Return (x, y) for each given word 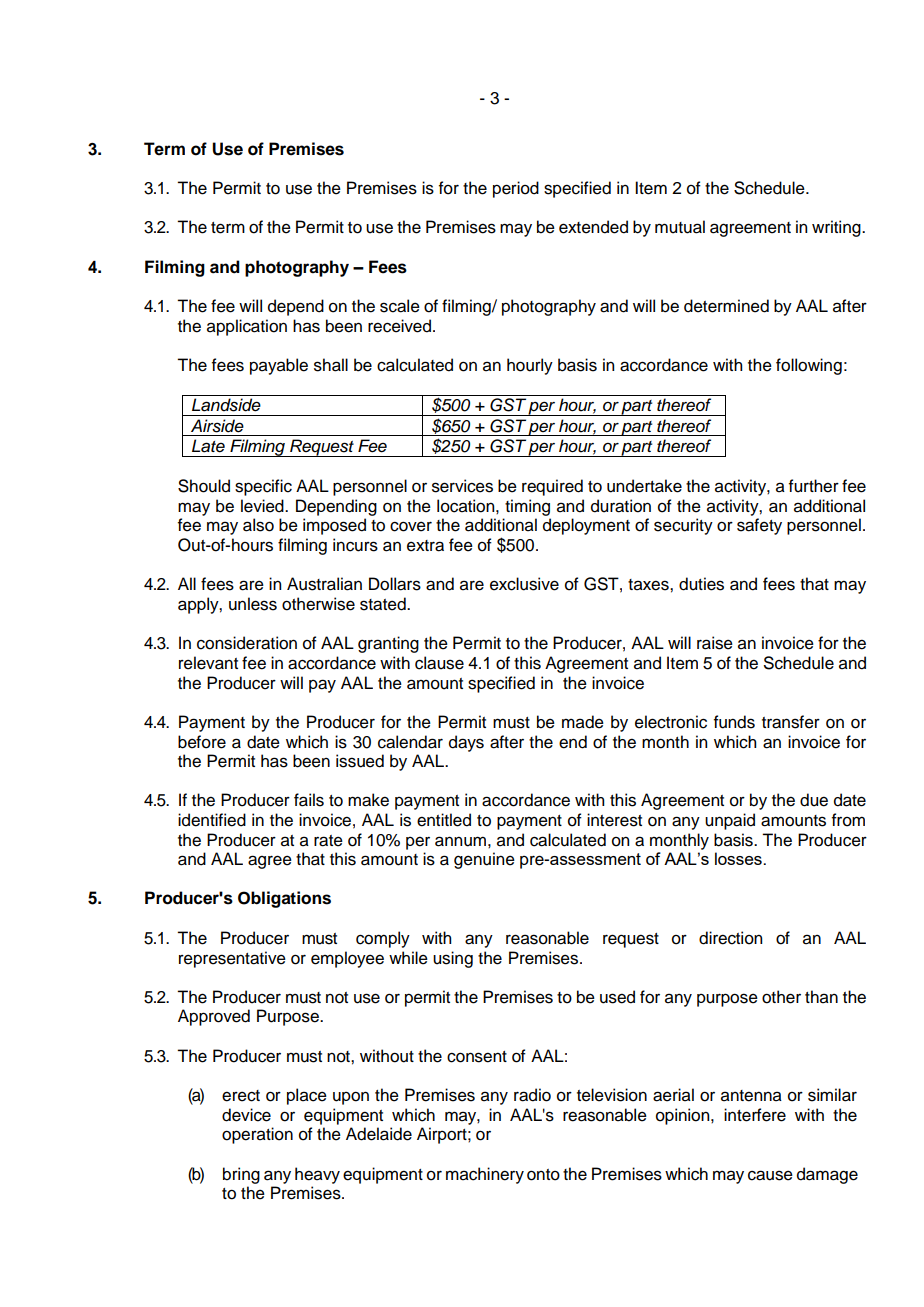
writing (837, 228)
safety (759, 526)
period (516, 189)
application (247, 327)
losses (739, 858)
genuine (484, 860)
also (258, 525)
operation (257, 1135)
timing (527, 507)
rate (328, 841)
